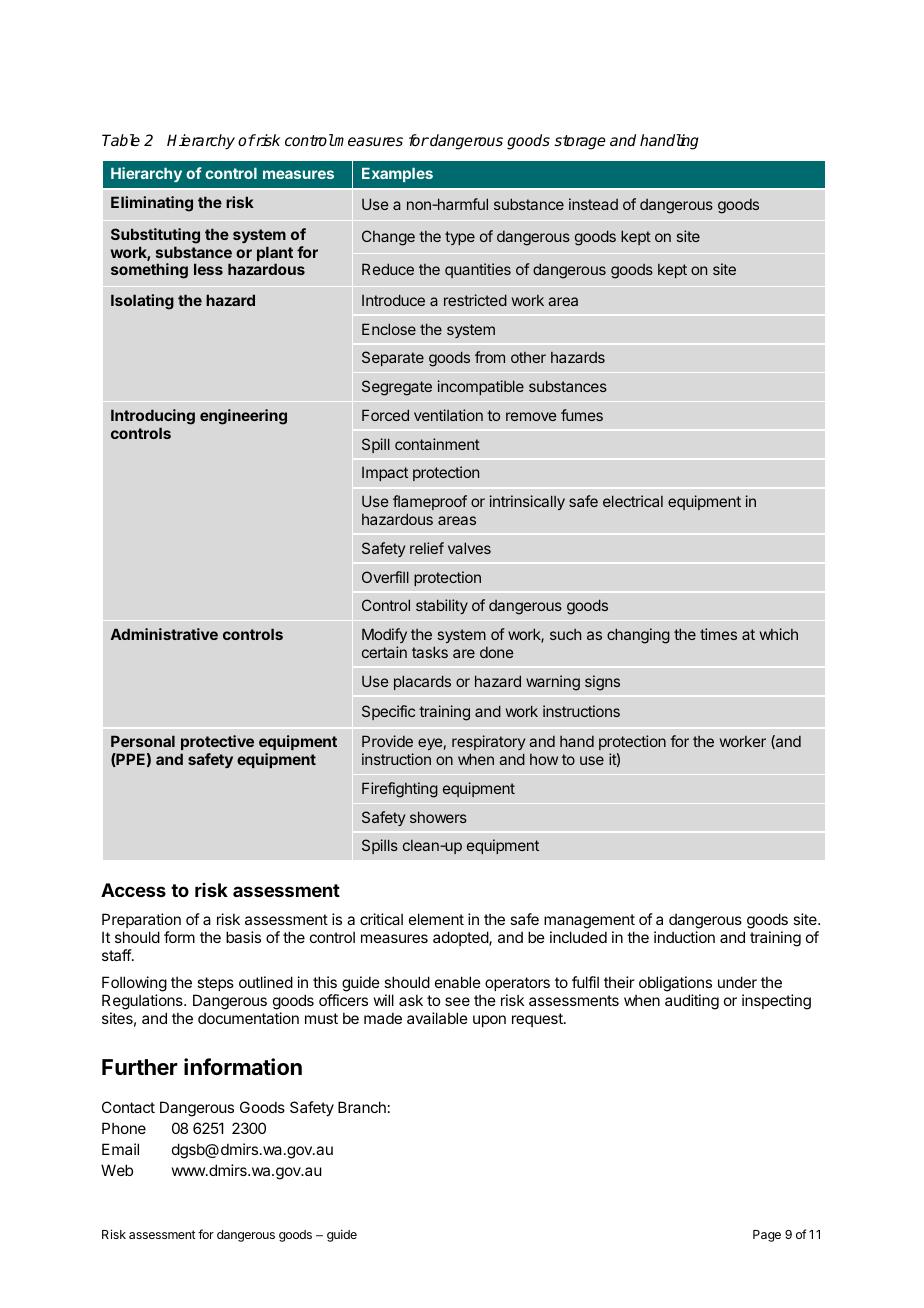 The image size is (924, 1308). Describe the element at coordinates (633, 501) in the screenshot. I see `electrical` at that location.
